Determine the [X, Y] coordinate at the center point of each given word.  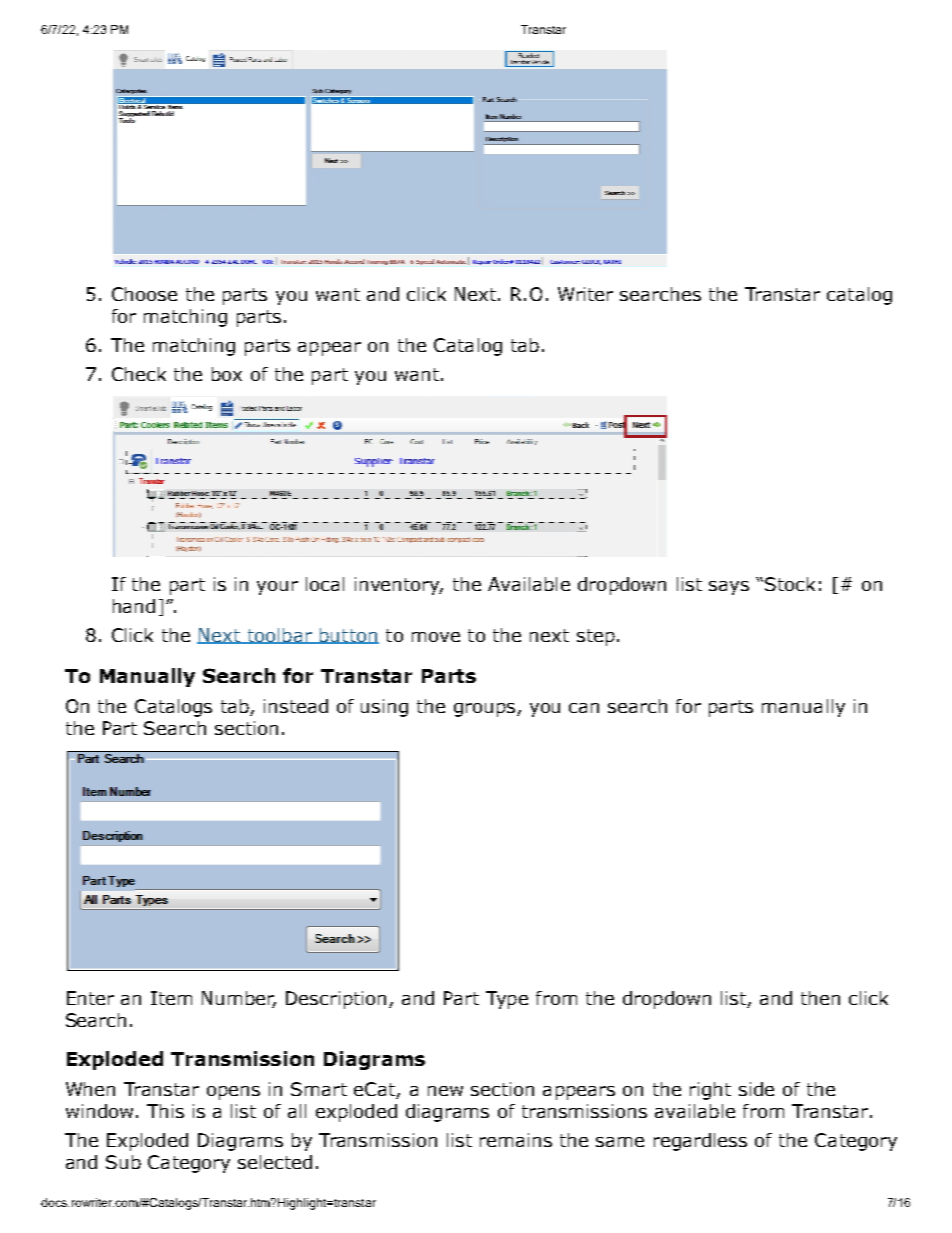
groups [486, 710]
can [584, 708]
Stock [790, 584]
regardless [700, 1142]
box [227, 374]
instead [296, 706]
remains [516, 1140]
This [165, 1111]
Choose [144, 294]
